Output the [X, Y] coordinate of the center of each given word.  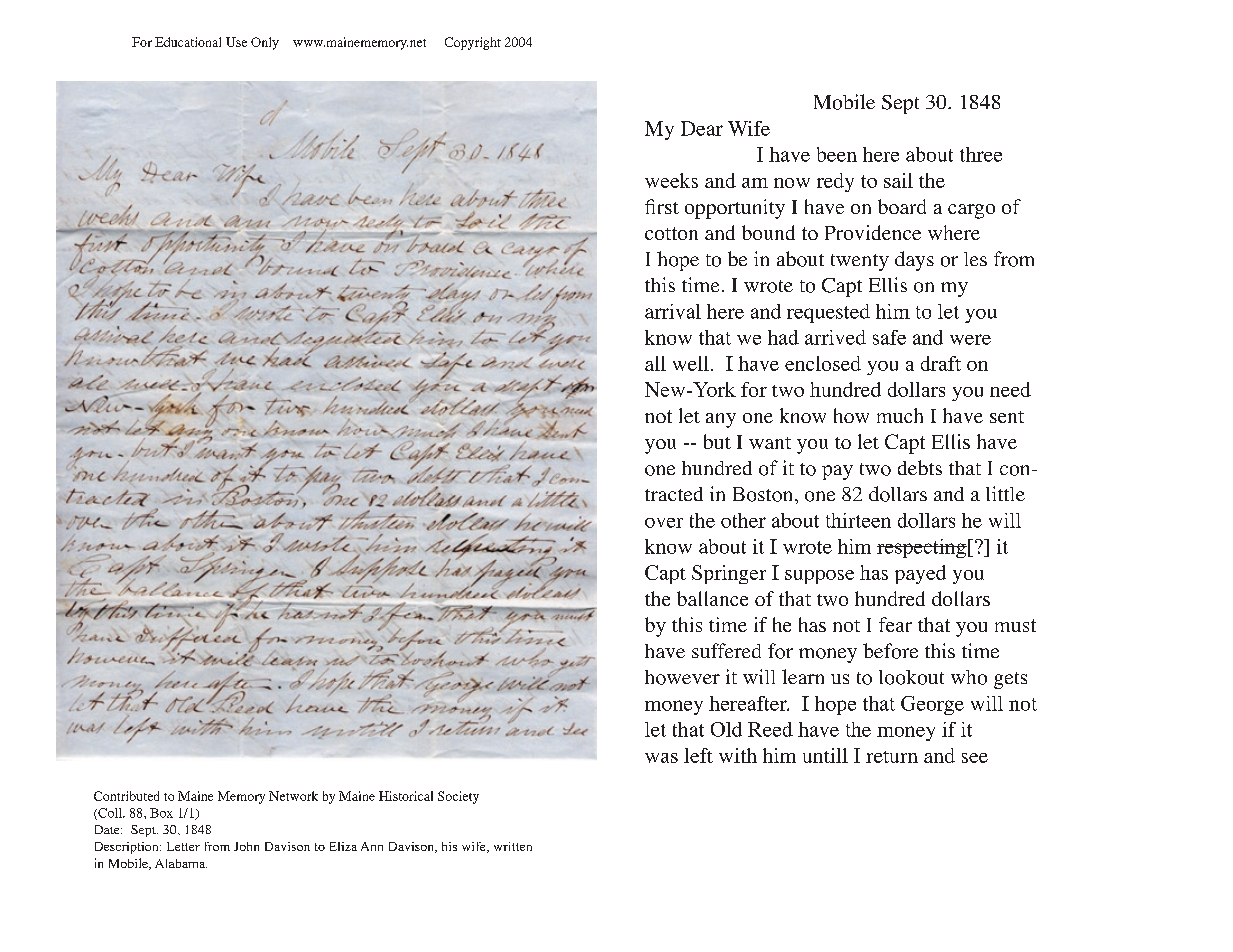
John [246, 846]
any [721, 420]
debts [920, 467]
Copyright [473, 43]
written [513, 846]
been [837, 154]
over [664, 523]
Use [236, 42]
